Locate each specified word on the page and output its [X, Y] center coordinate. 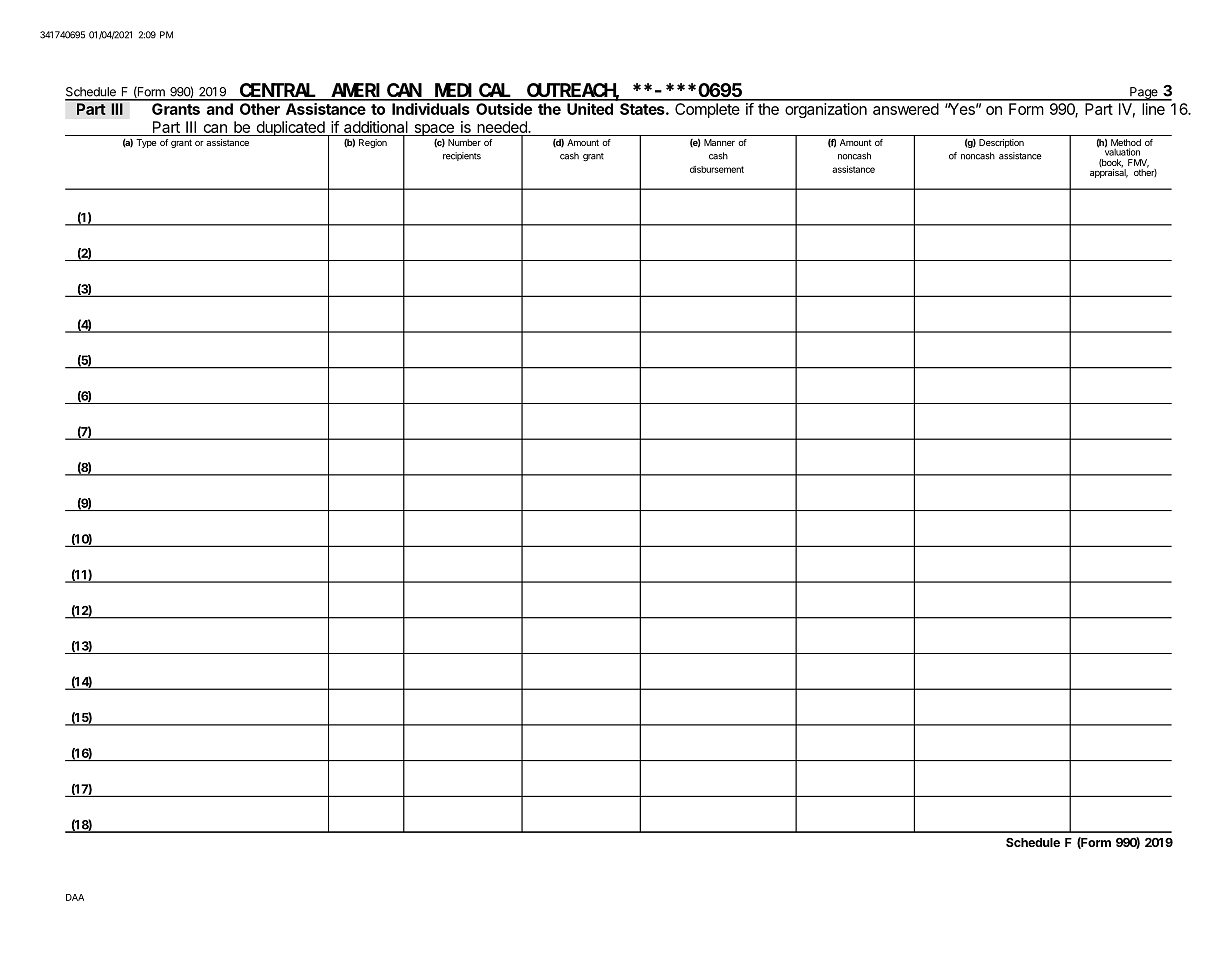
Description [1001, 143]
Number [464, 142]
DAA [75, 897]
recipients [462, 156]
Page [1144, 94]
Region [373, 143]
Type [146, 143]
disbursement [717, 169]
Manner [719, 142]
